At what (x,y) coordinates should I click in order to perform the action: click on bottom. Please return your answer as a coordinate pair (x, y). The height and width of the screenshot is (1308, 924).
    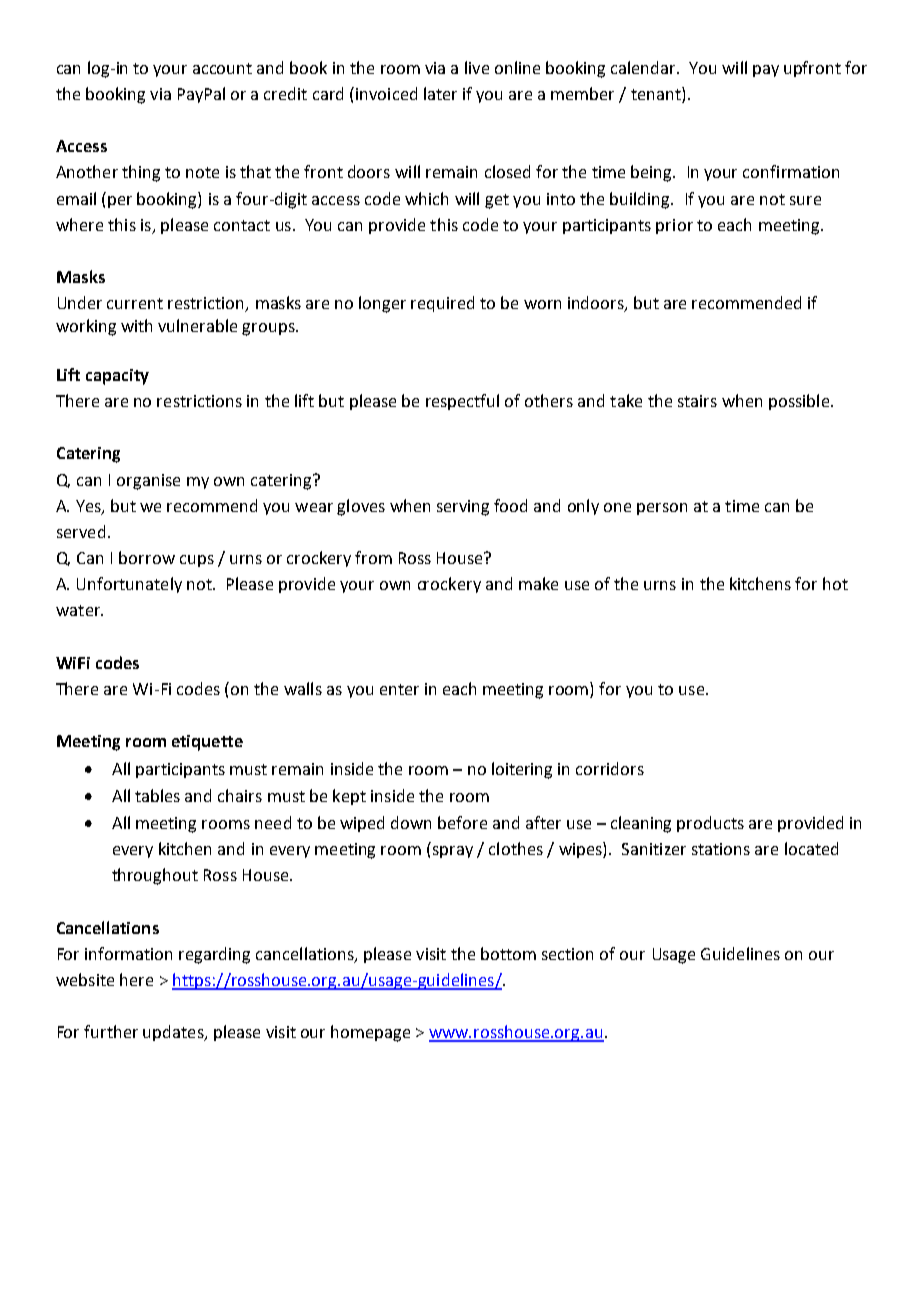
    Looking at the image, I should click on (508, 953).
